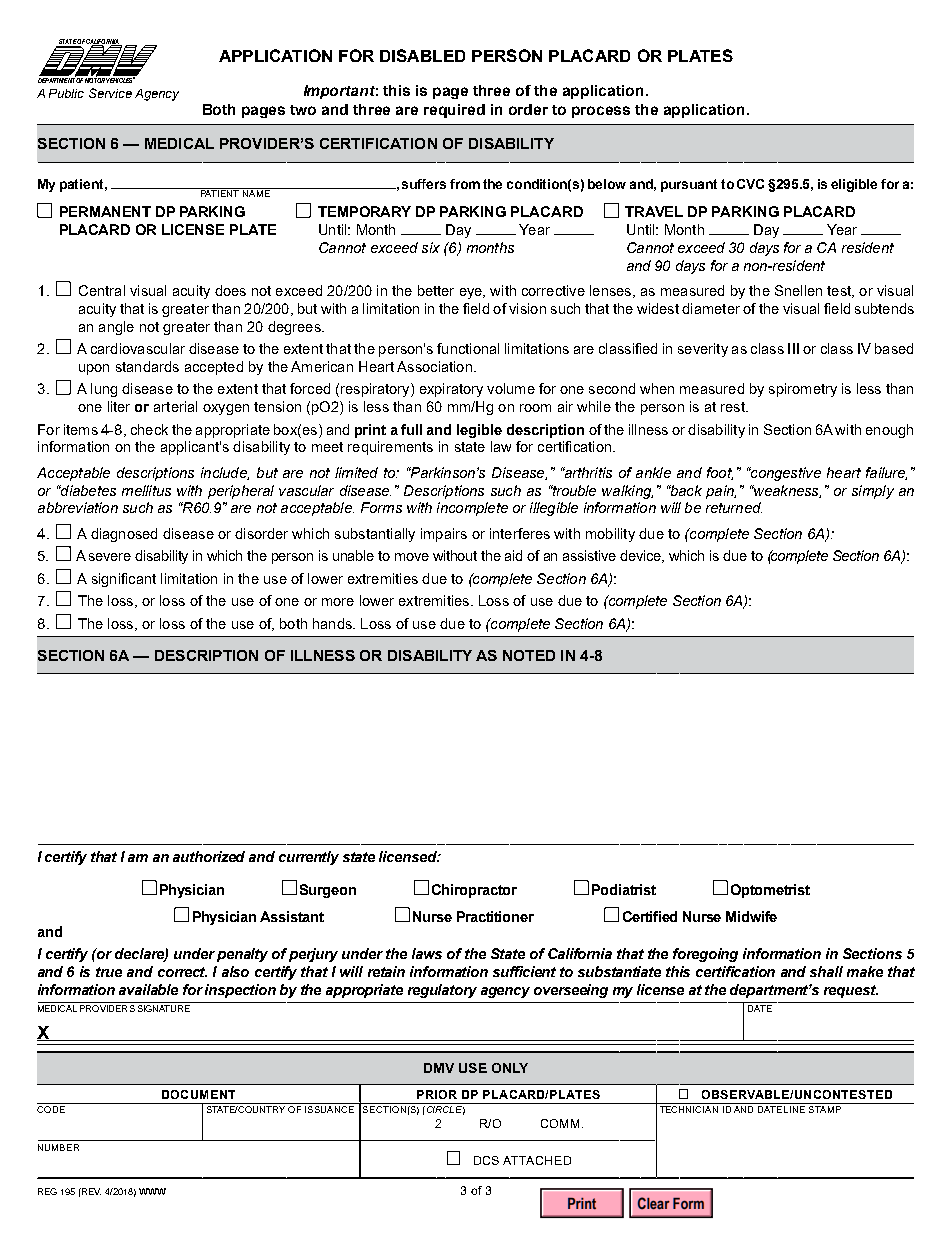 This screenshot has width=952, height=1233. What do you see at coordinates (454, 111) in the screenshot?
I see `required` at bounding box center [454, 111].
